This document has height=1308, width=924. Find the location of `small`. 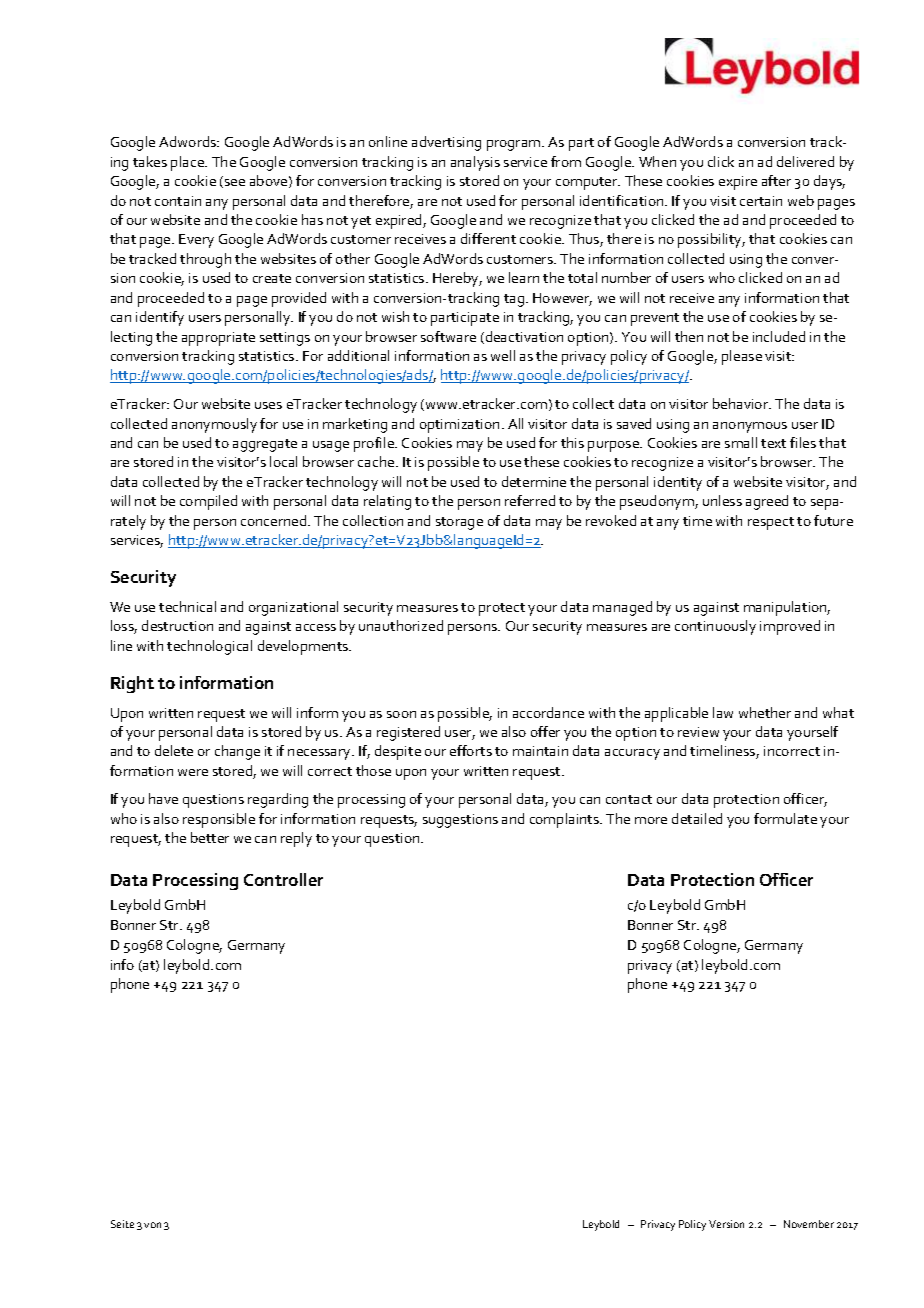

small is located at coordinates (741, 442).
